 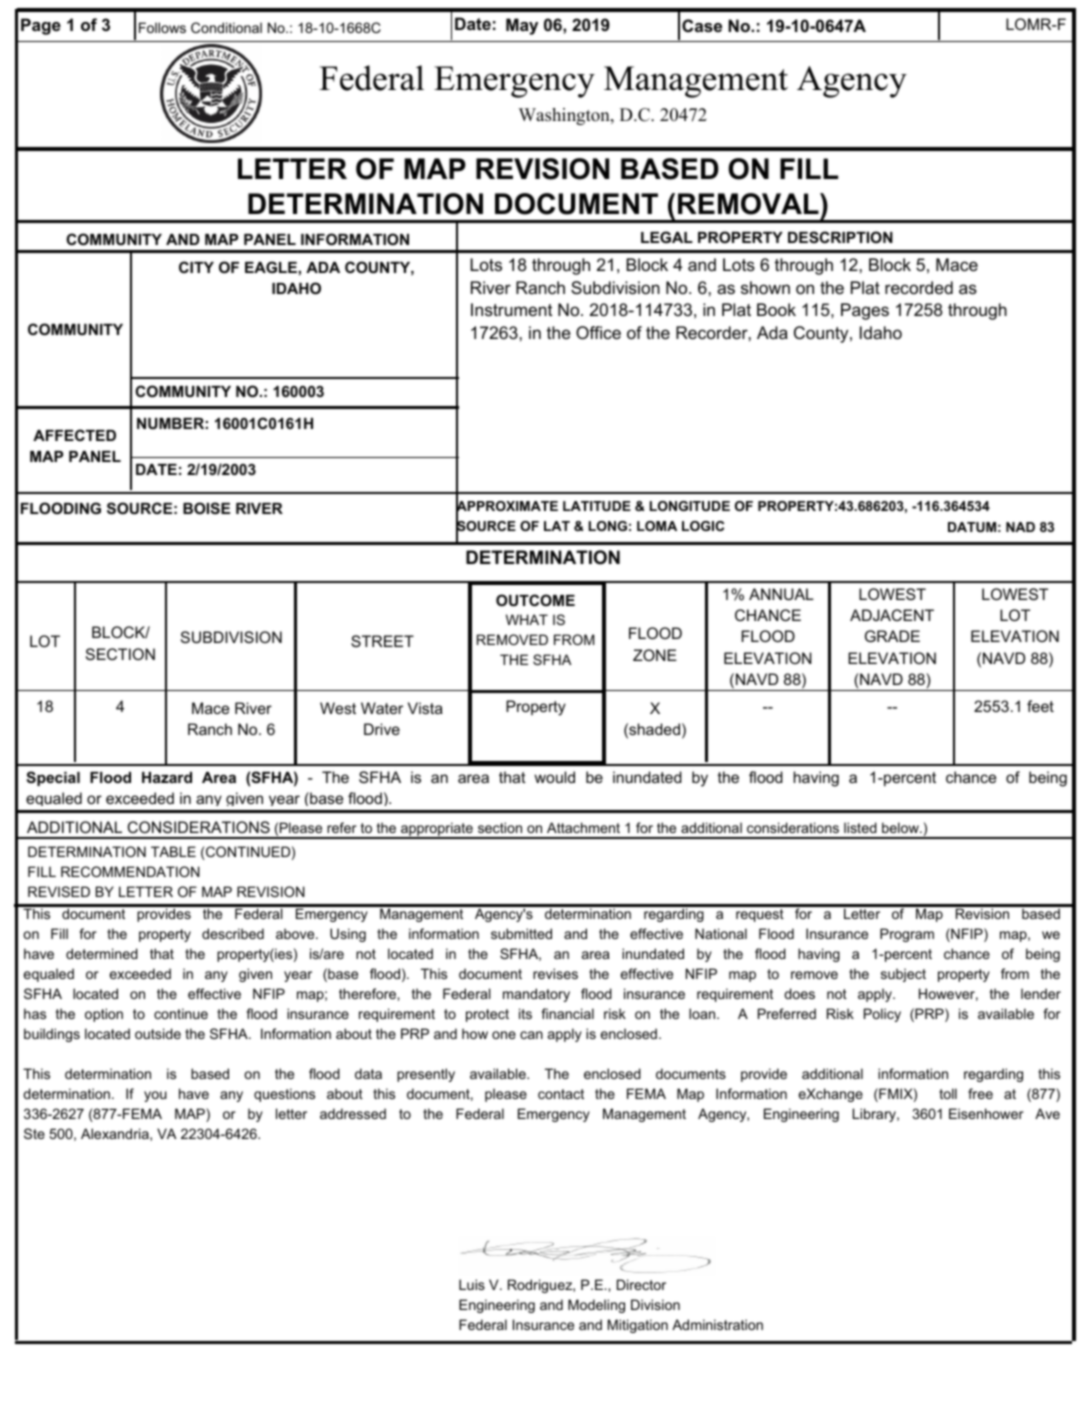 I want to click on Instrument, so click(x=511, y=309).
